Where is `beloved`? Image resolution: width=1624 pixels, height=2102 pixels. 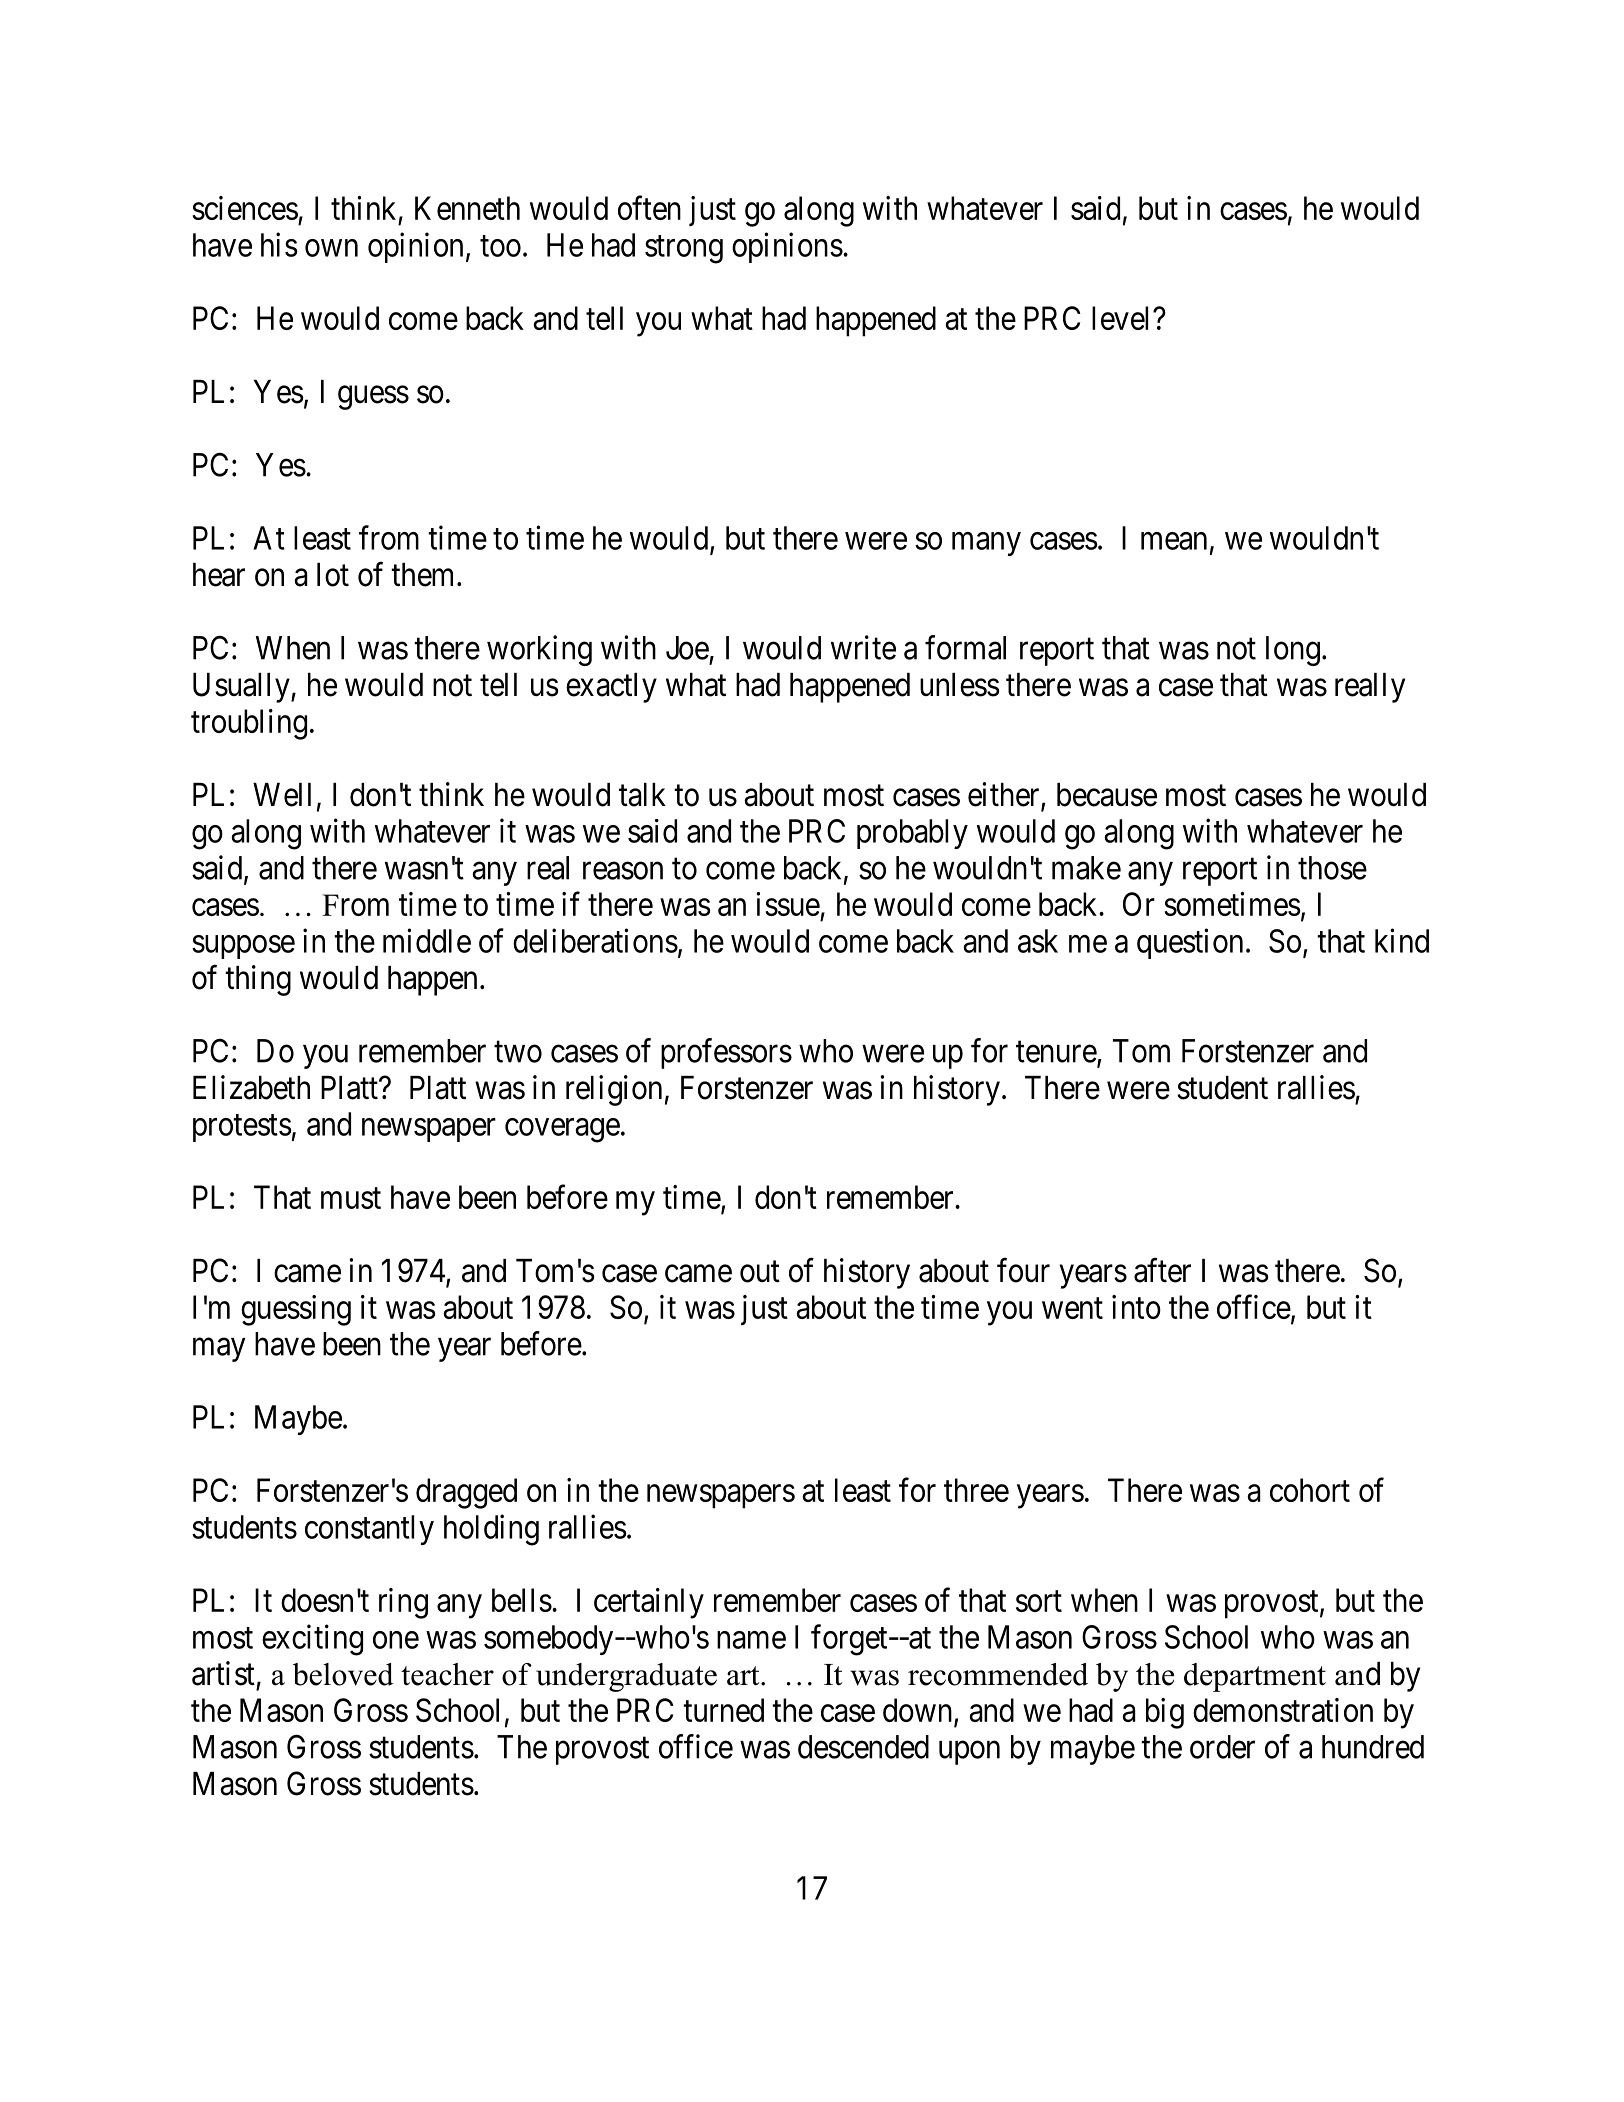 beloved is located at coordinates (343, 1674).
